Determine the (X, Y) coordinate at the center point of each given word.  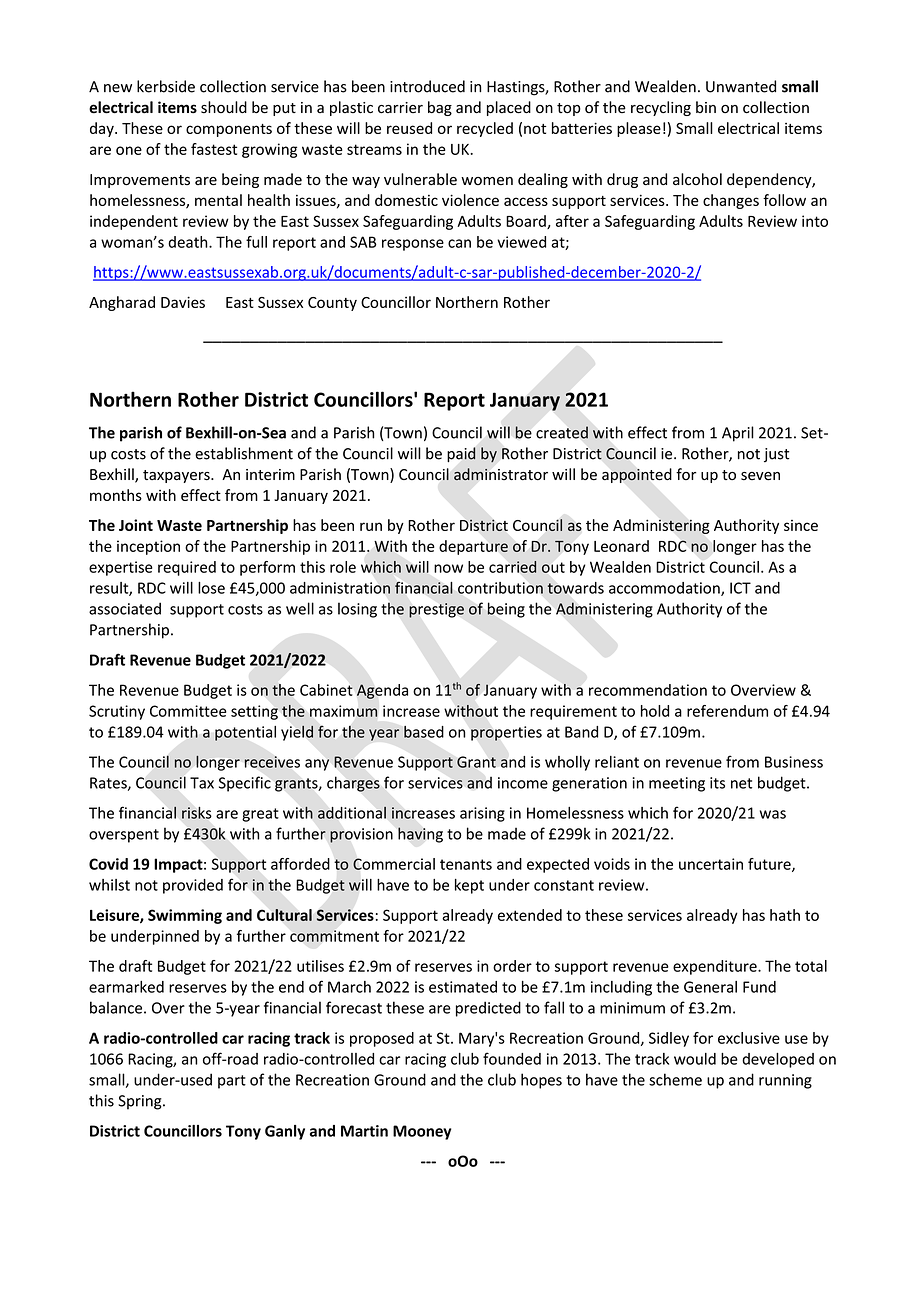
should (224, 107)
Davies (183, 302)
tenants (466, 864)
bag (440, 108)
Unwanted (741, 86)
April (738, 434)
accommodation (665, 589)
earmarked (126, 987)
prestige (436, 610)
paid (461, 454)
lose (211, 588)
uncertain (711, 864)
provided (193, 886)
